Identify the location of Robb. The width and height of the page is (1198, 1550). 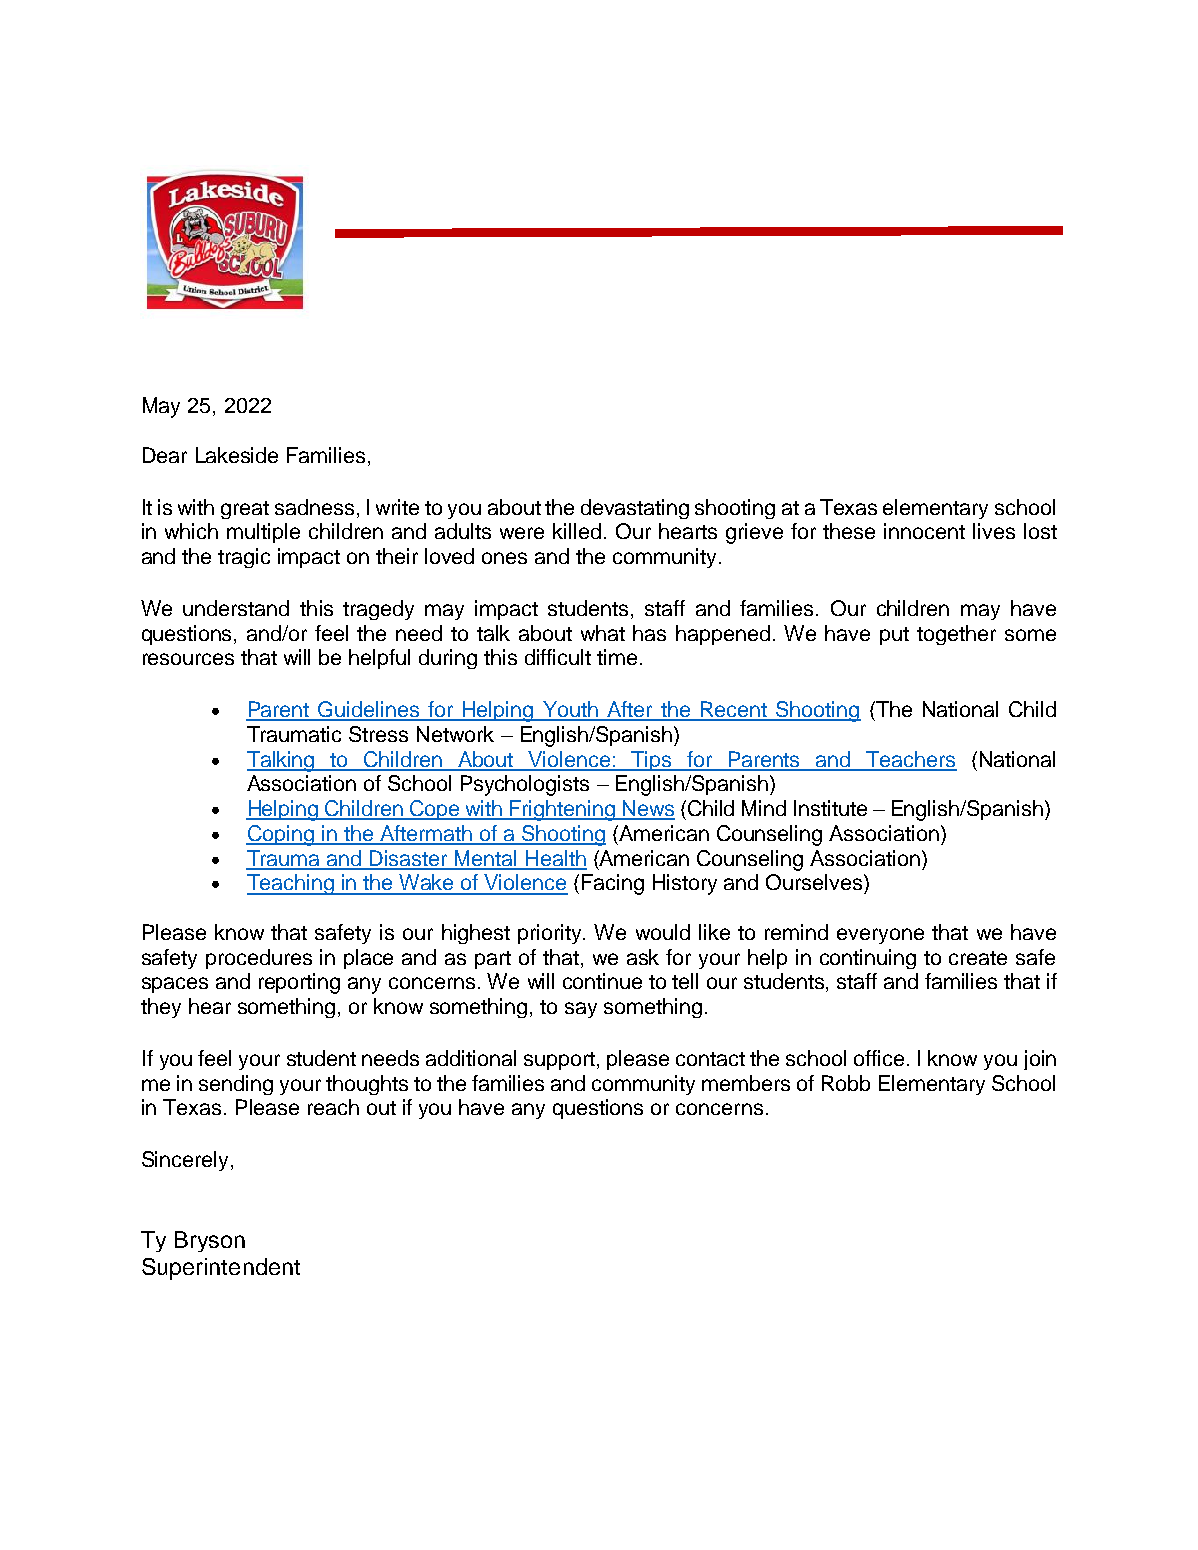
(846, 1083).
